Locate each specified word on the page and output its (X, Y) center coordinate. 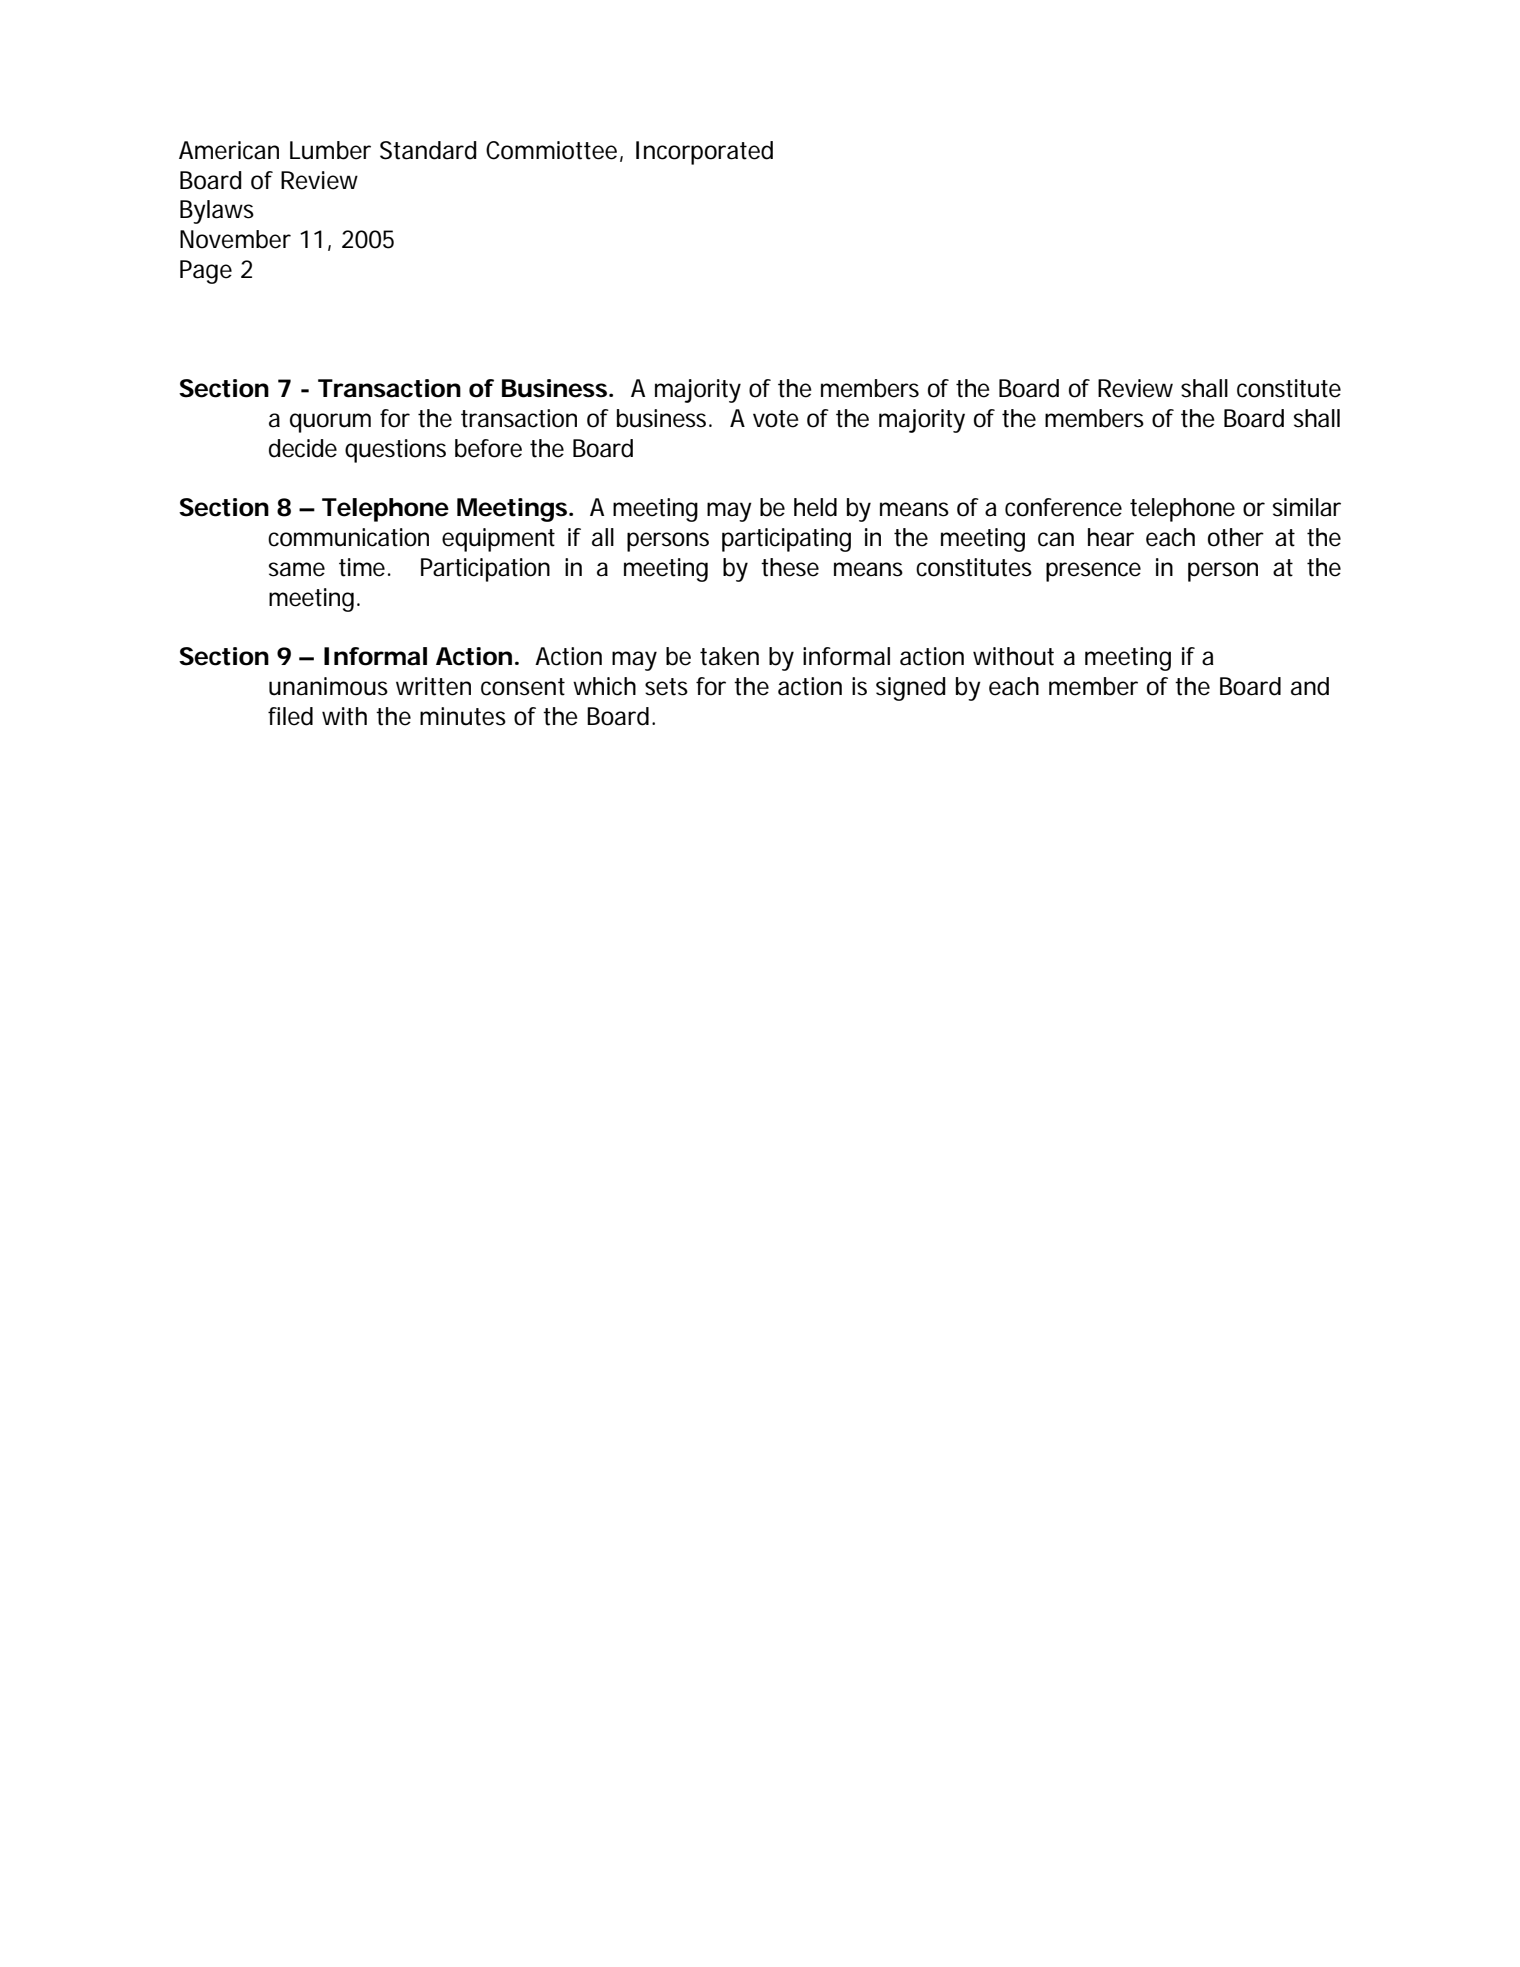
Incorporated (704, 153)
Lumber (330, 150)
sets (666, 687)
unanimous (328, 686)
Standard (428, 150)
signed (911, 689)
